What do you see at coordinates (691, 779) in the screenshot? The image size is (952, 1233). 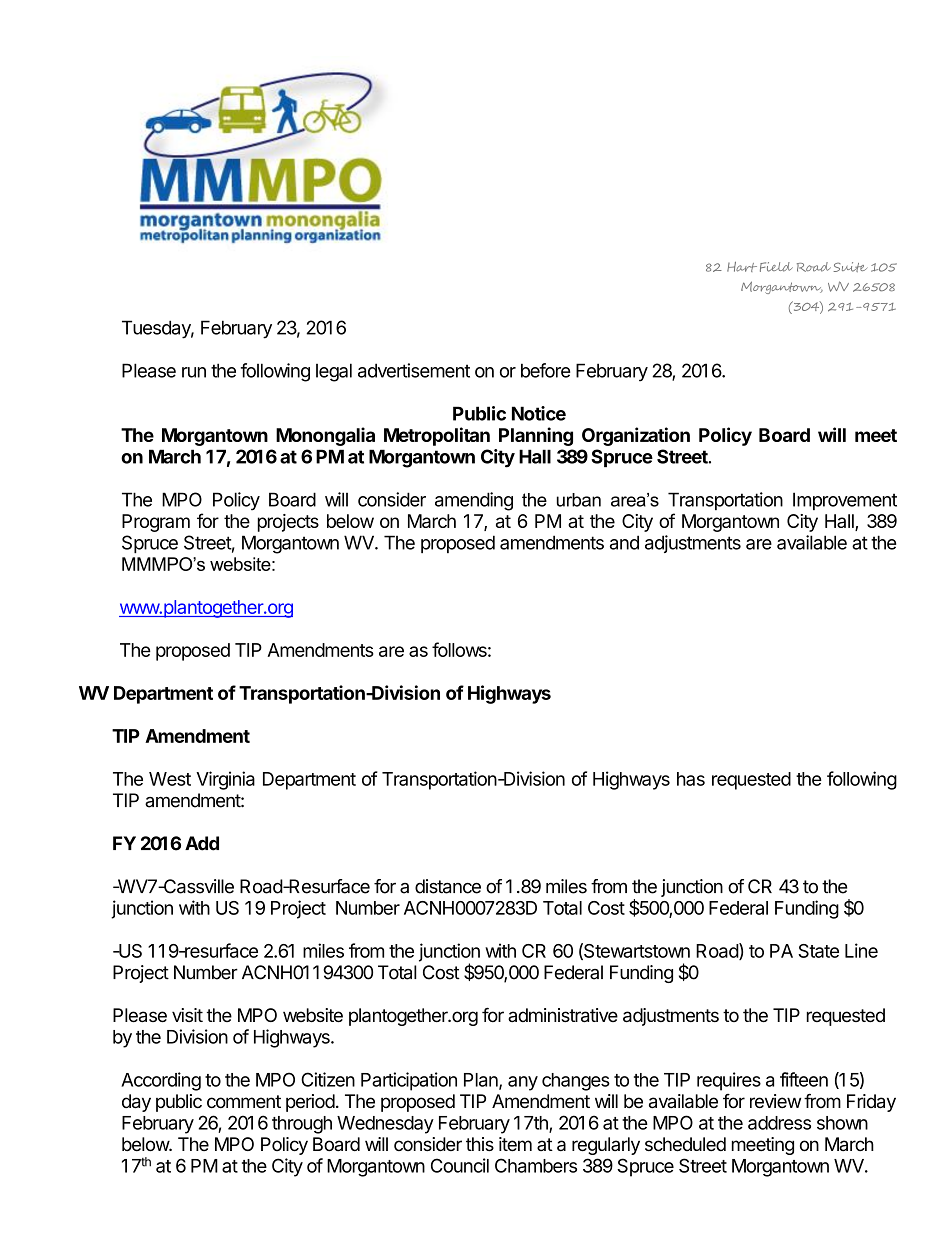 I see `has` at bounding box center [691, 779].
